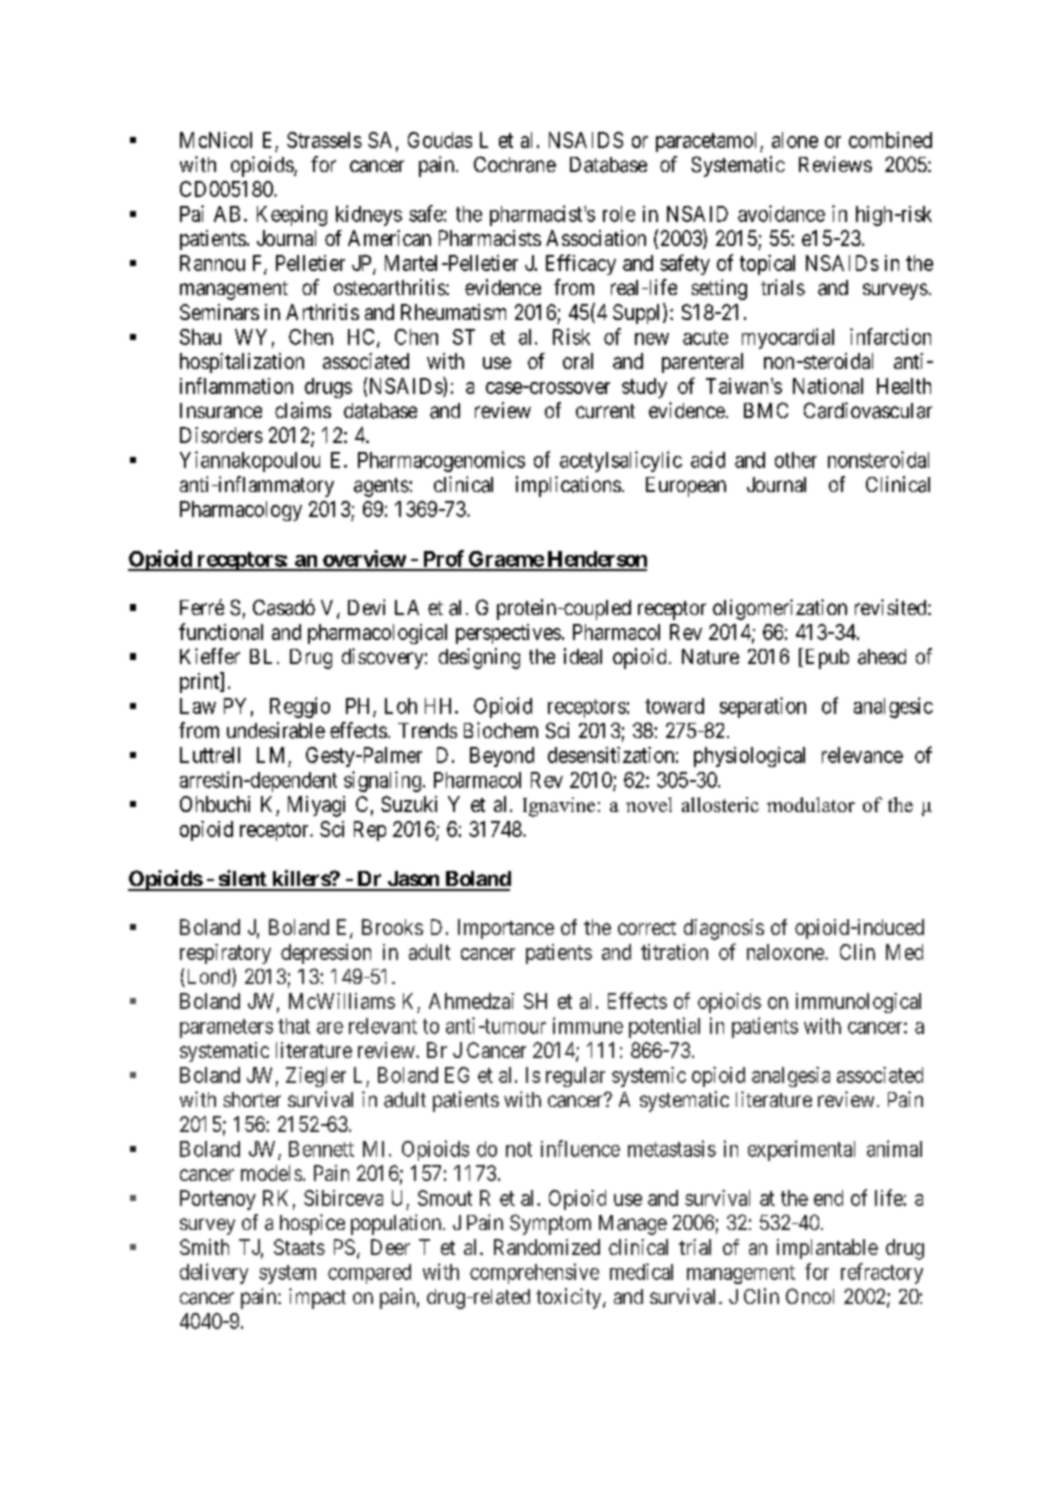 The image size is (1061, 1501). What do you see at coordinates (382, 487) in the screenshot?
I see `agents` at bounding box center [382, 487].
